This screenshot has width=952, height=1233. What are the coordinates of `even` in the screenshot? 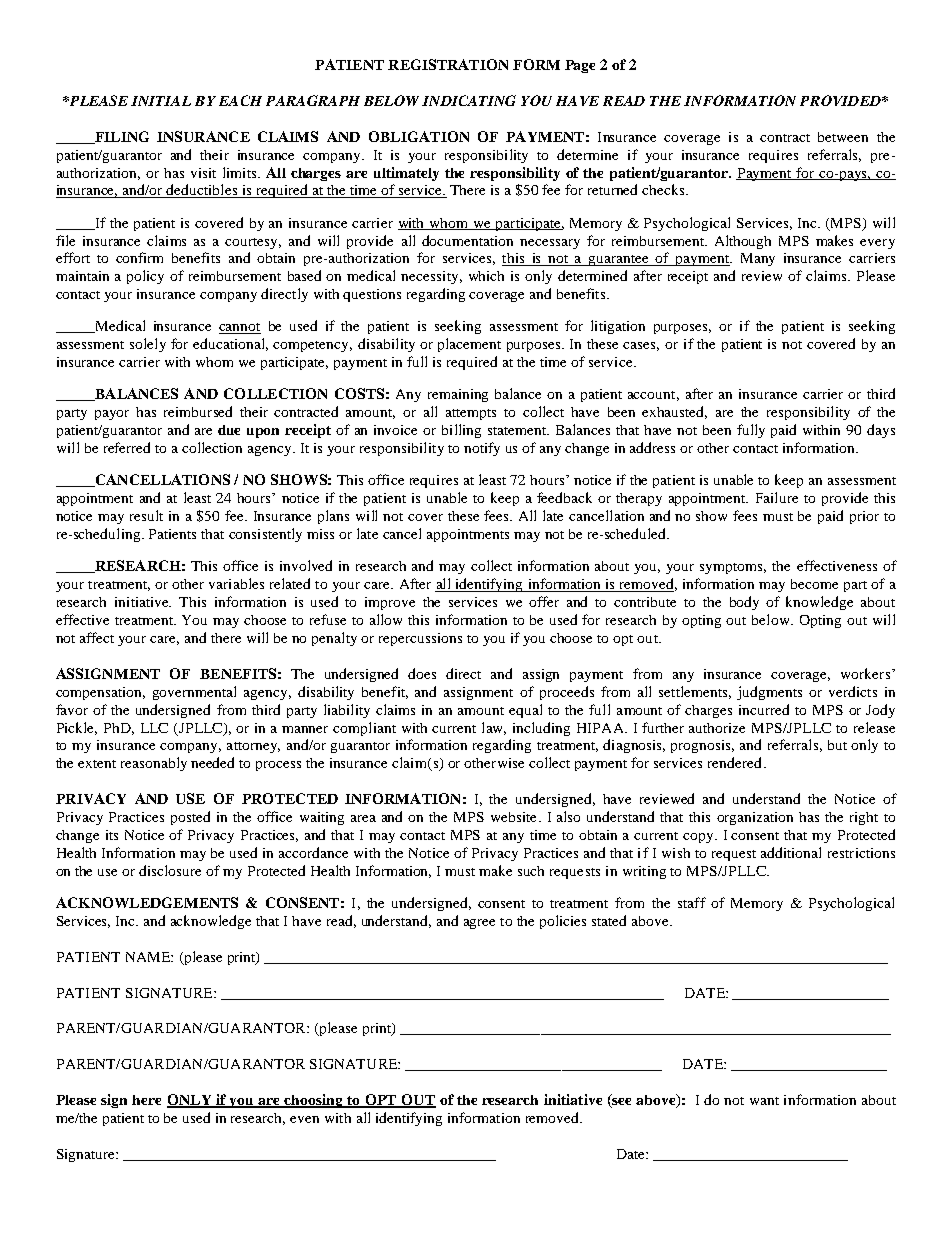 It's located at (304, 1119).
